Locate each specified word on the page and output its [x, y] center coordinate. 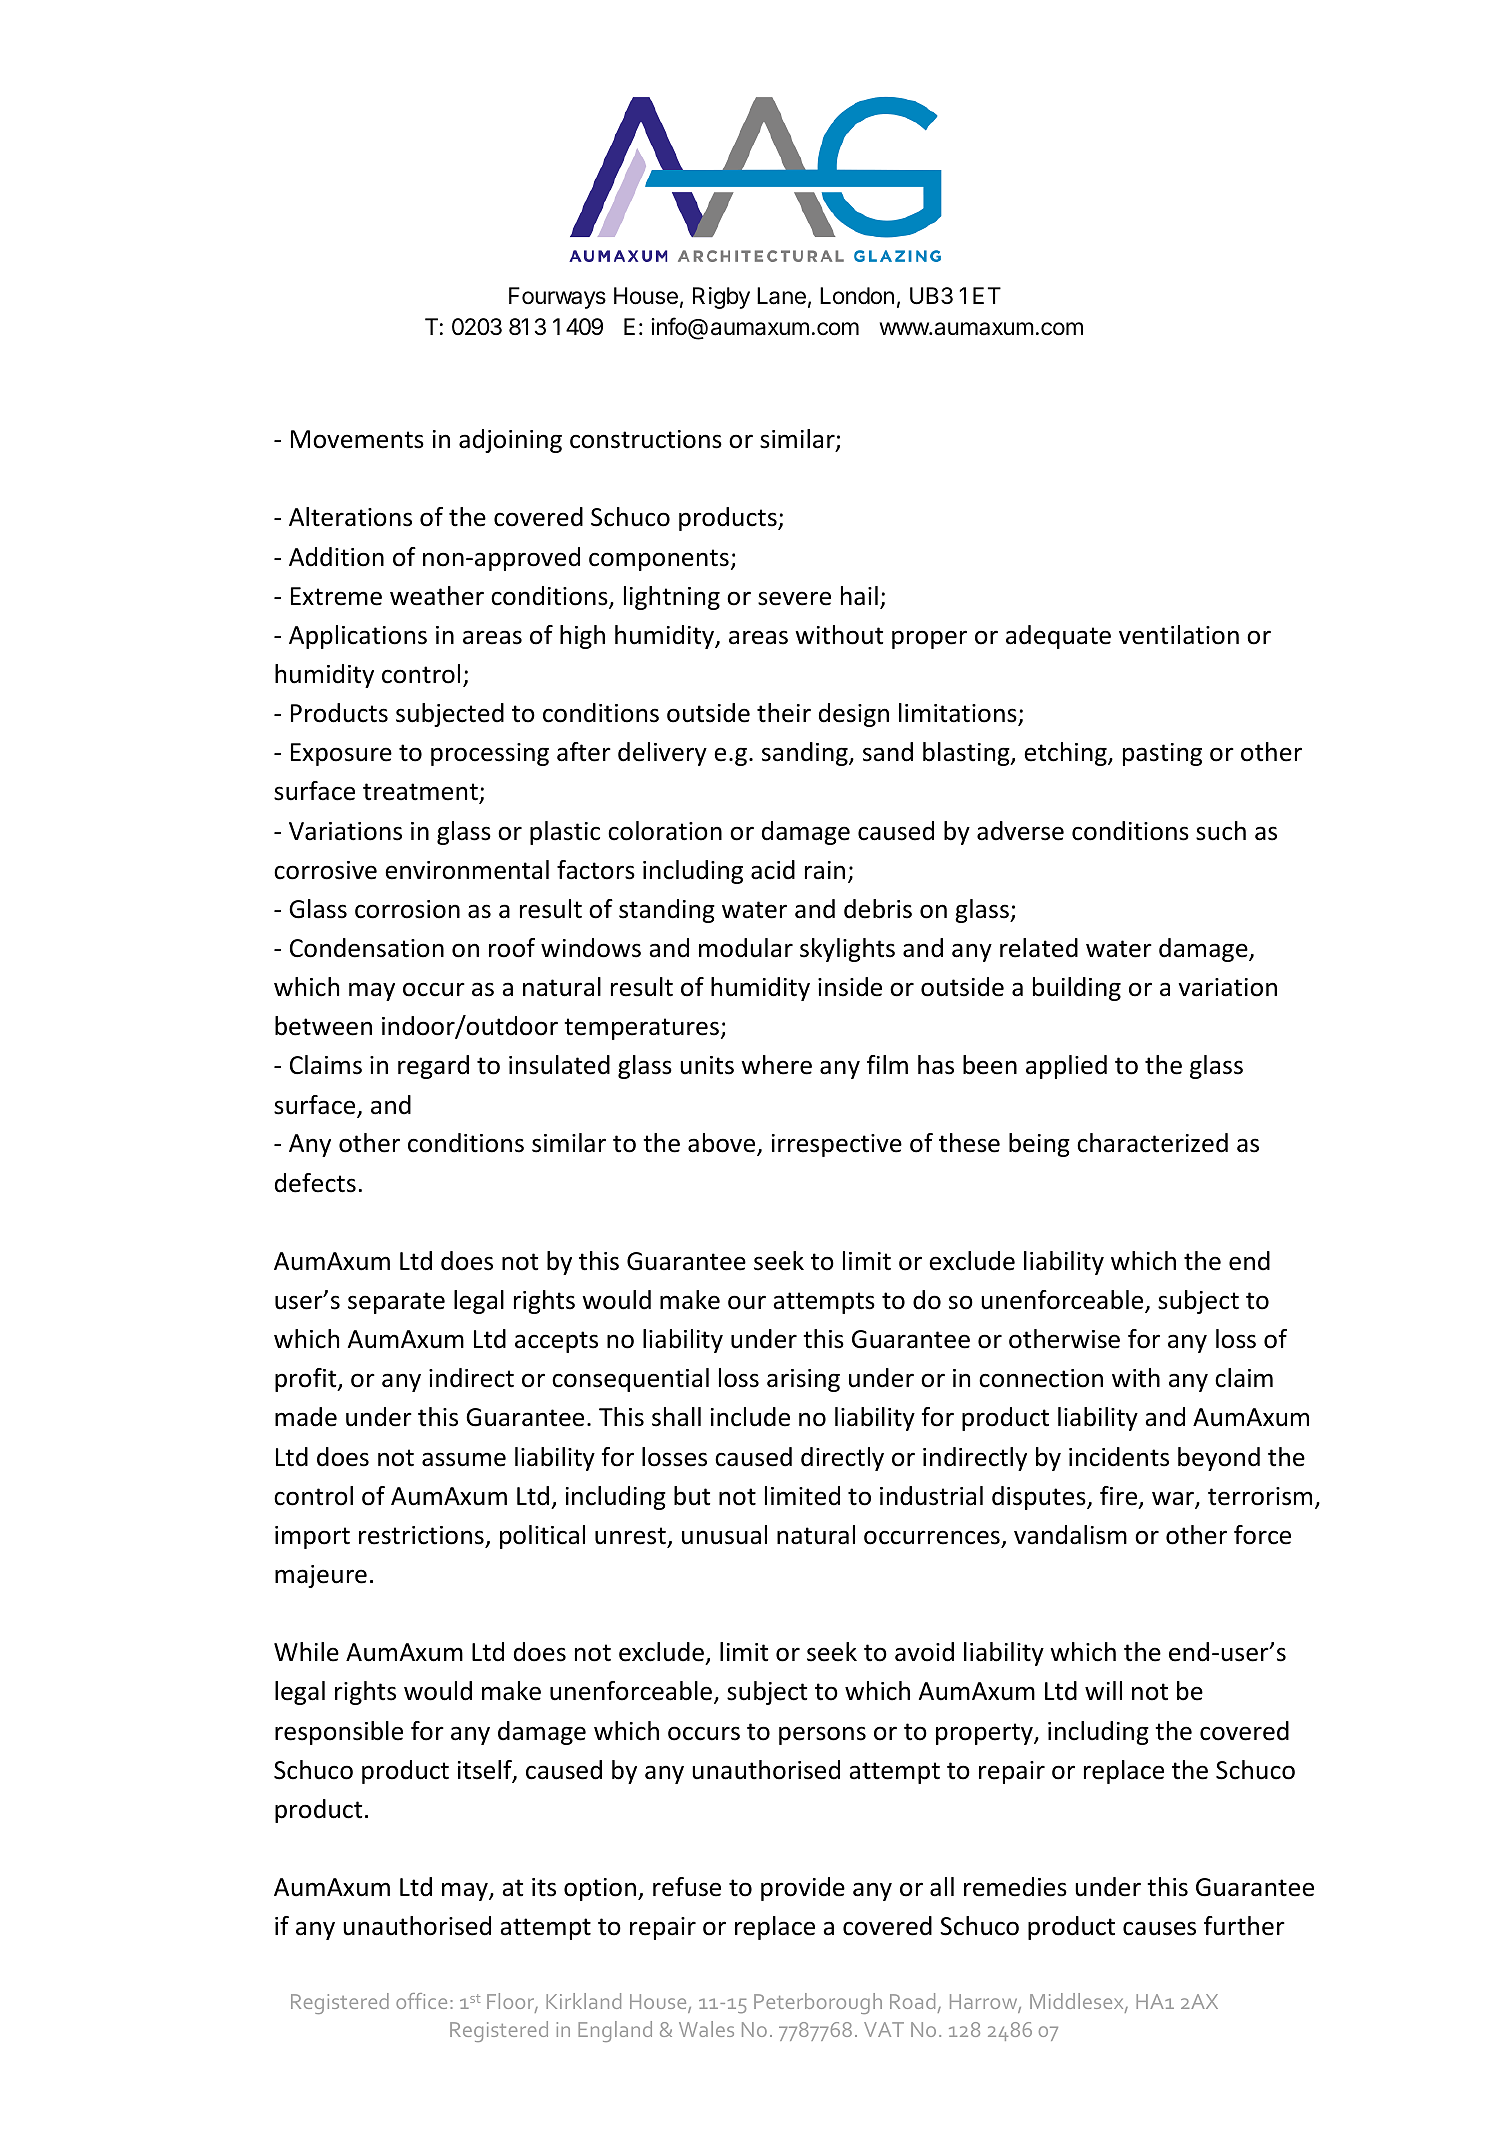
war [1174, 1499]
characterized [1152, 1143]
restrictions [421, 1535]
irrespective [837, 1145]
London [857, 296]
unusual [724, 1535]
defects [315, 1183]
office [421, 2001]
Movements [357, 439]
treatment [421, 793]
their [784, 713]
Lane [781, 296]
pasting [1162, 754]
